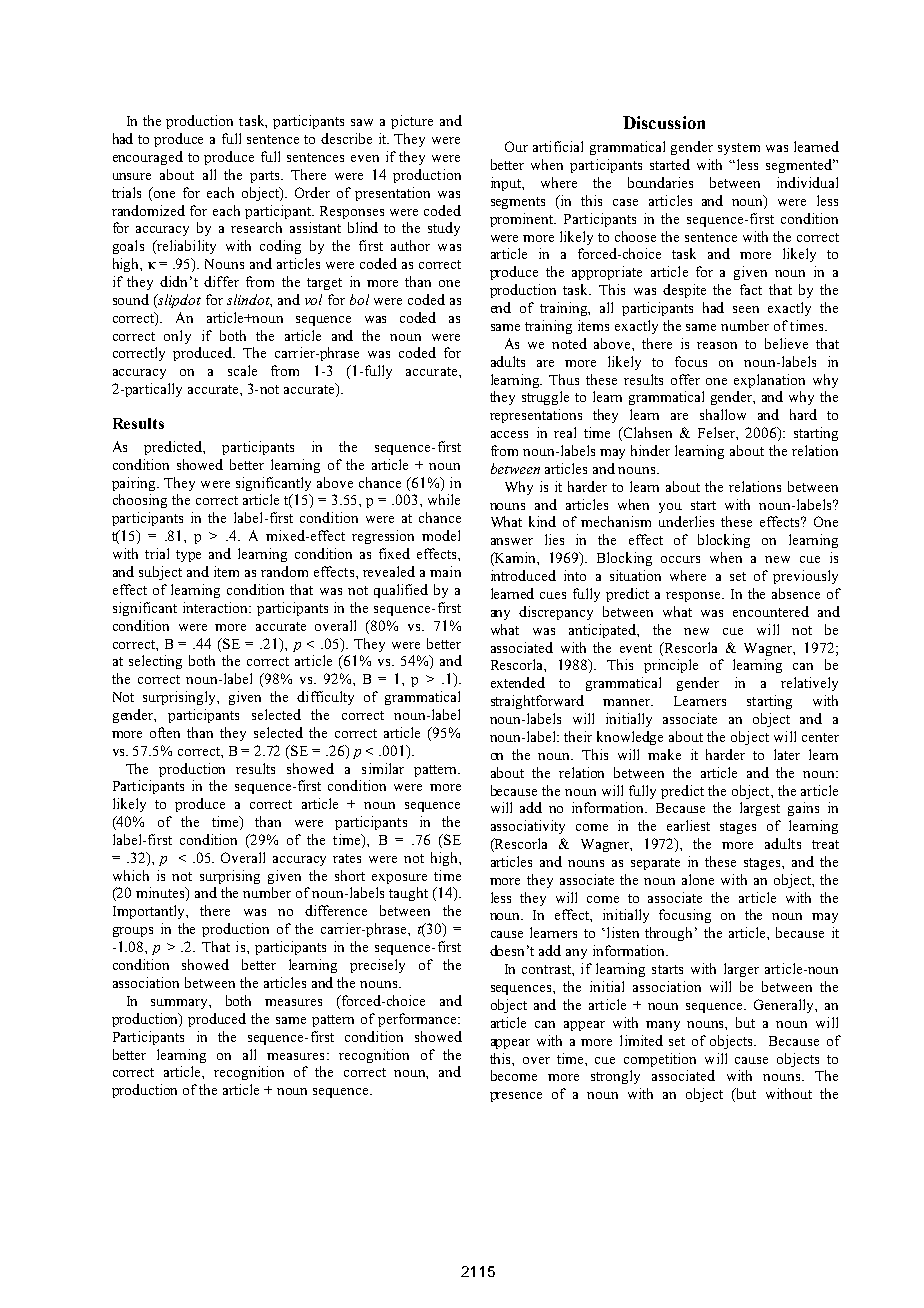  I want to click on groups, so click(133, 932).
